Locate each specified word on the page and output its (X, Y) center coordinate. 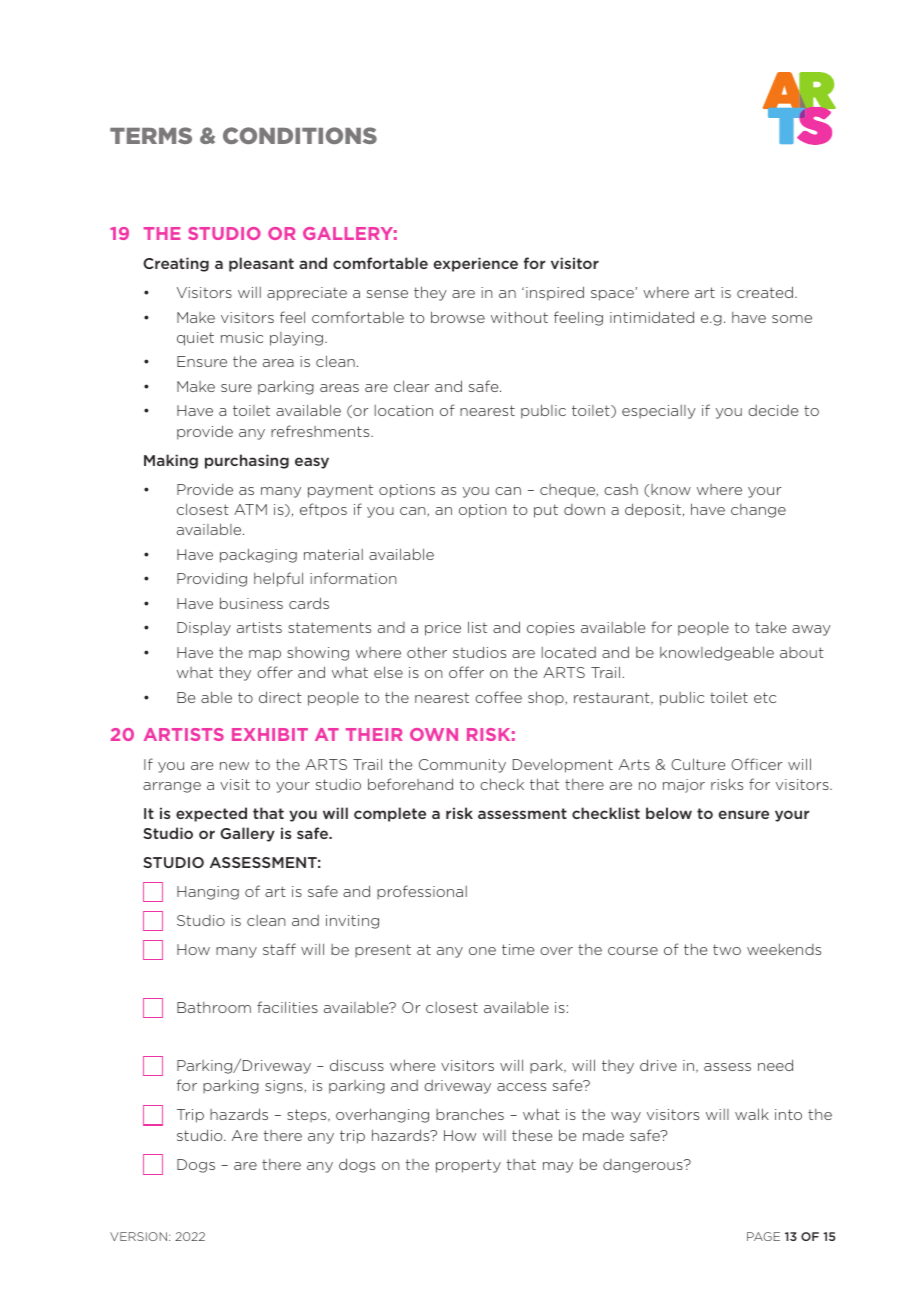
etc (765, 697)
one (482, 951)
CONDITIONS (300, 135)
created (765, 292)
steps (308, 1116)
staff (279, 949)
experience (476, 264)
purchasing (247, 461)
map (265, 655)
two (727, 949)
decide (773, 410)
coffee (498, 697)
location (404, 410)
